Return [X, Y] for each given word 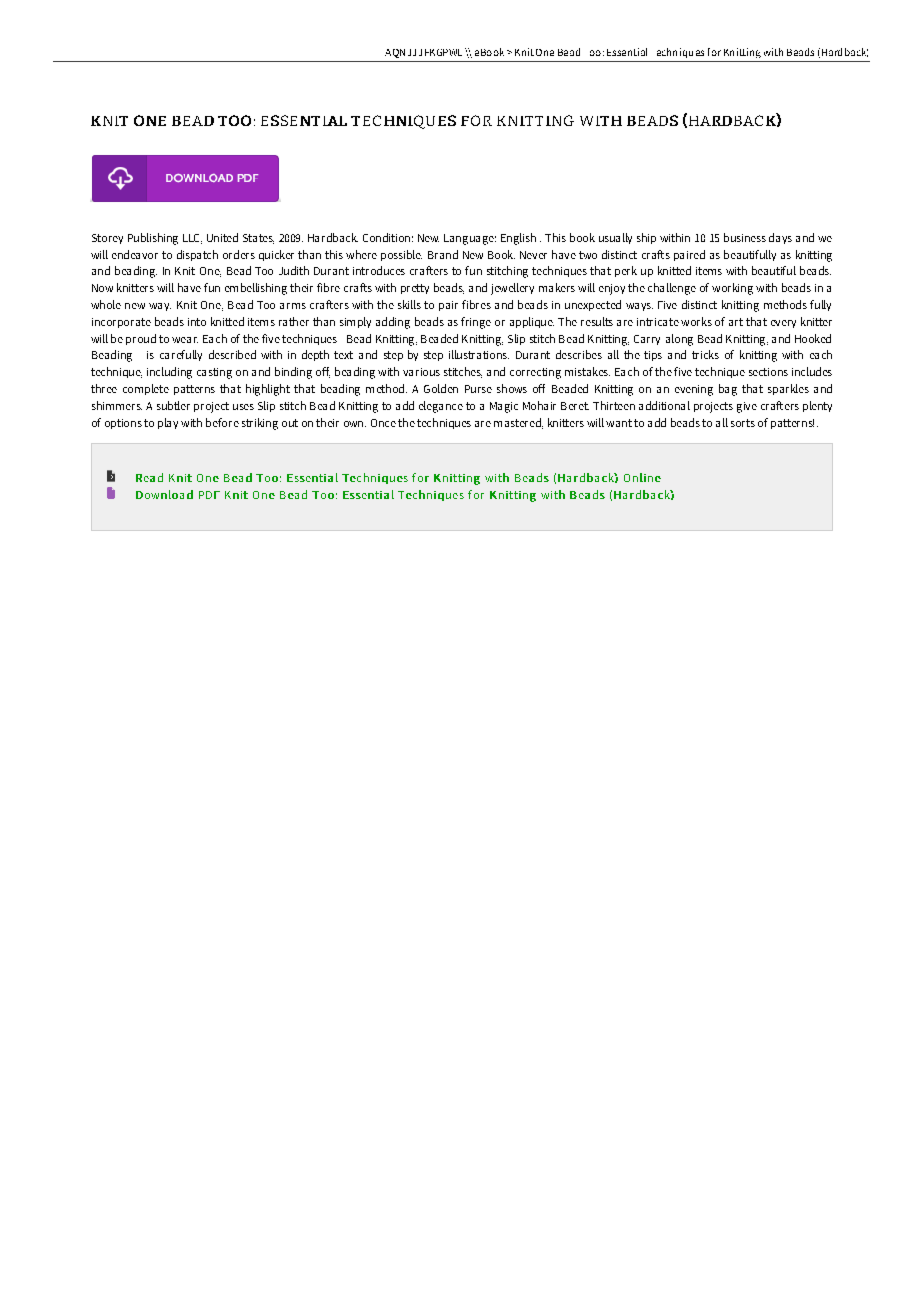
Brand [443, 254]
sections [768, 372]
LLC [192, 239]
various [421, 372]
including [169, 373]
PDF [209, 495]
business [745, 237]
